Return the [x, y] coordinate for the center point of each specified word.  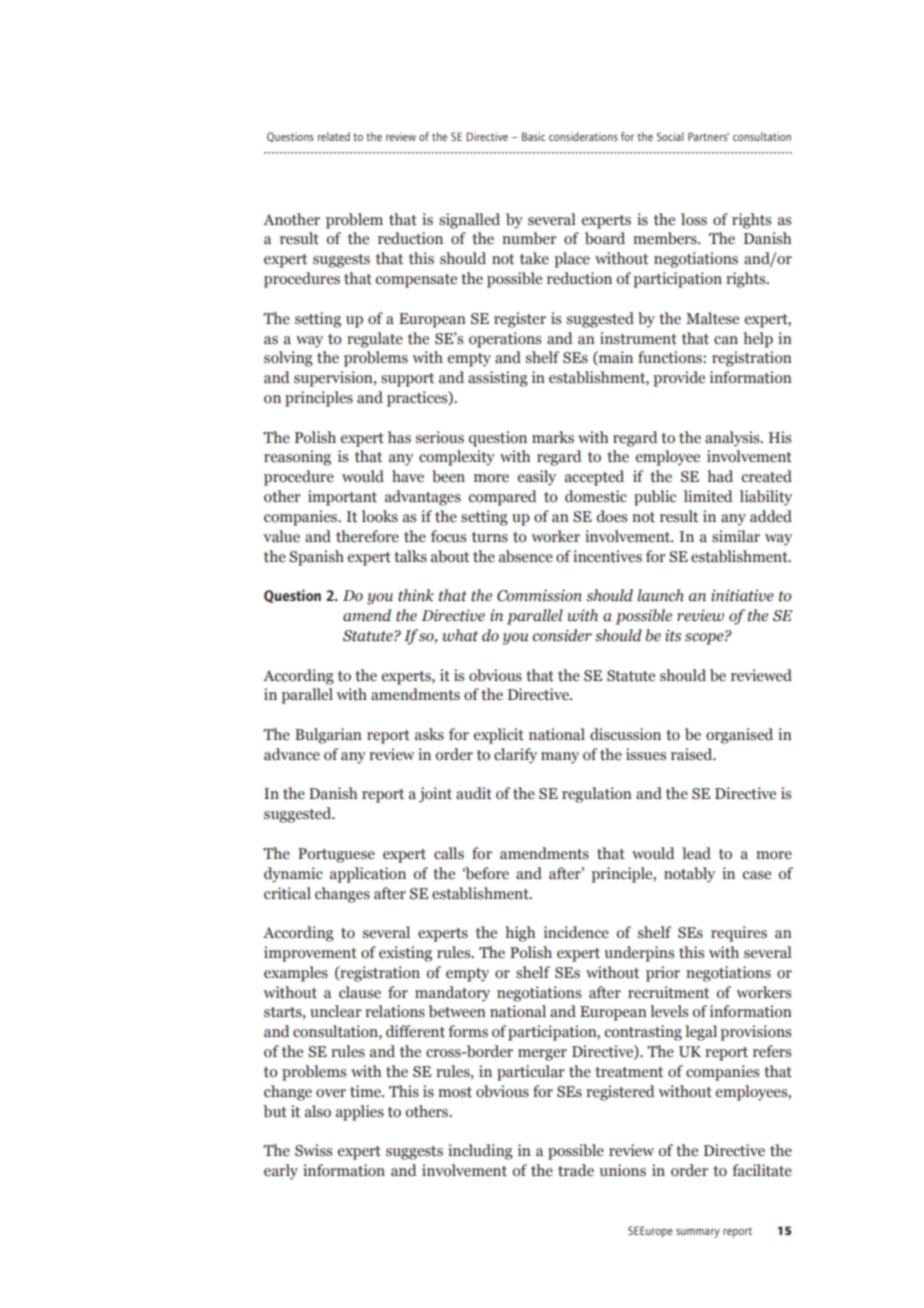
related [334, 136]
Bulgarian [328, 736]
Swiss [313, 1150]
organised [739, 736]
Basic [534, 136]
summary [698, 1233]
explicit [499, 736]
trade [576, 1170]
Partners [708, 136]
